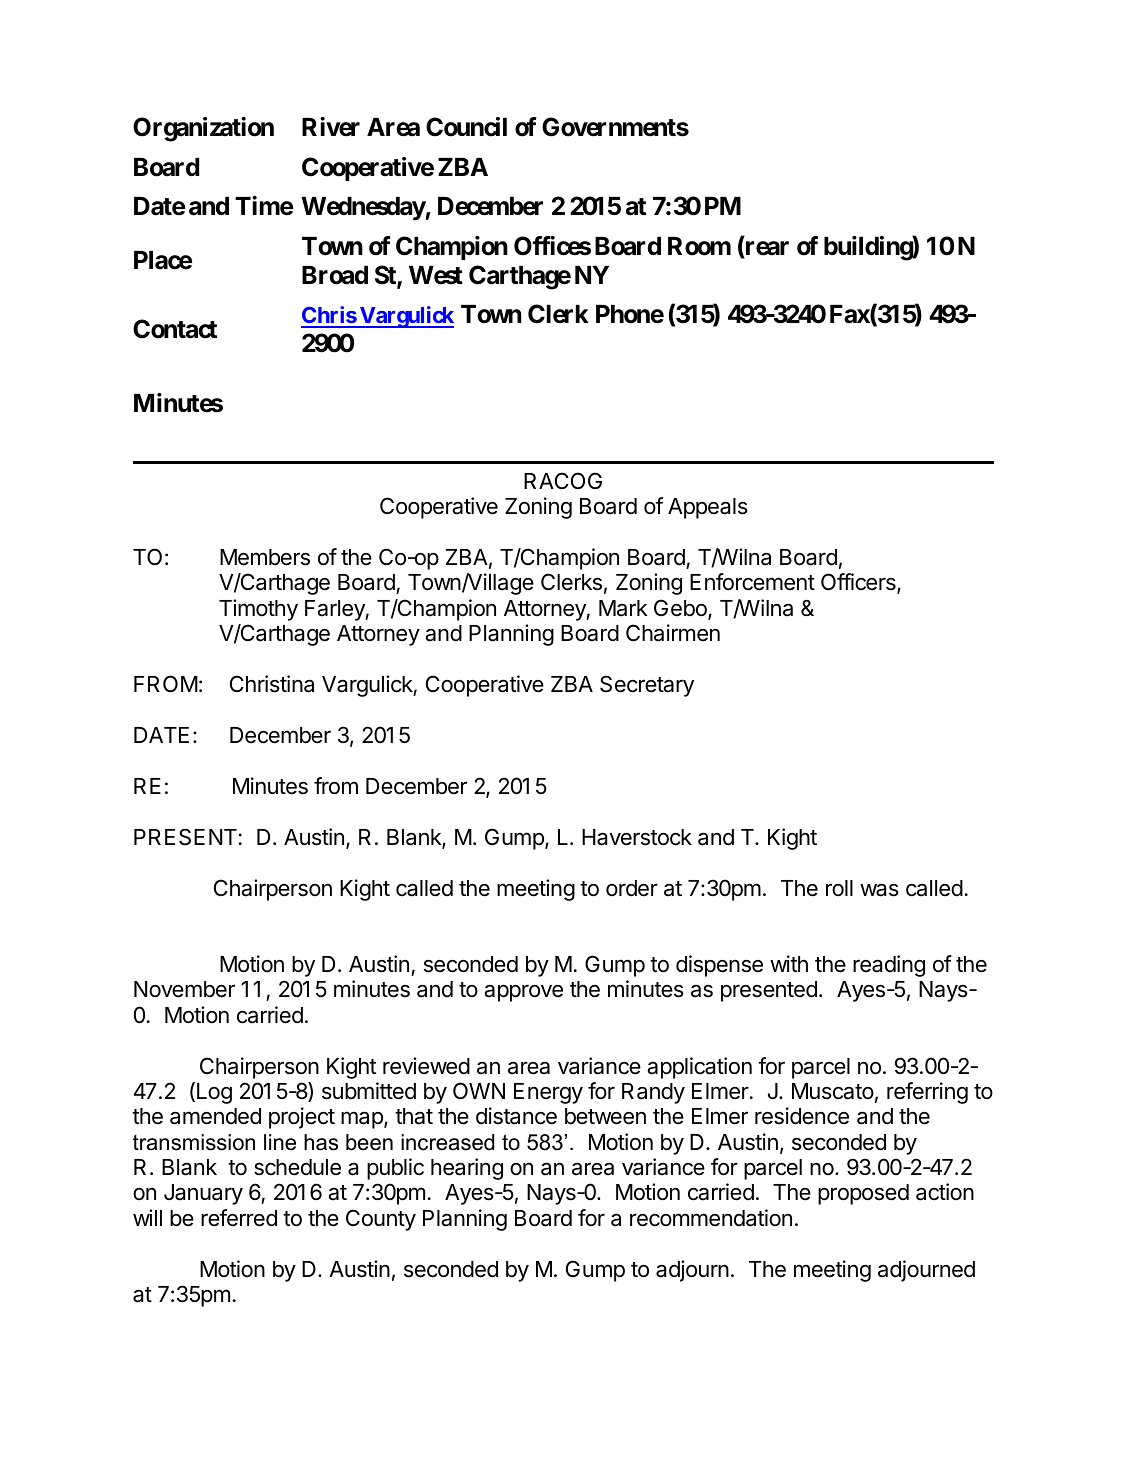  I want to click on Officers, so click(859, 583).
